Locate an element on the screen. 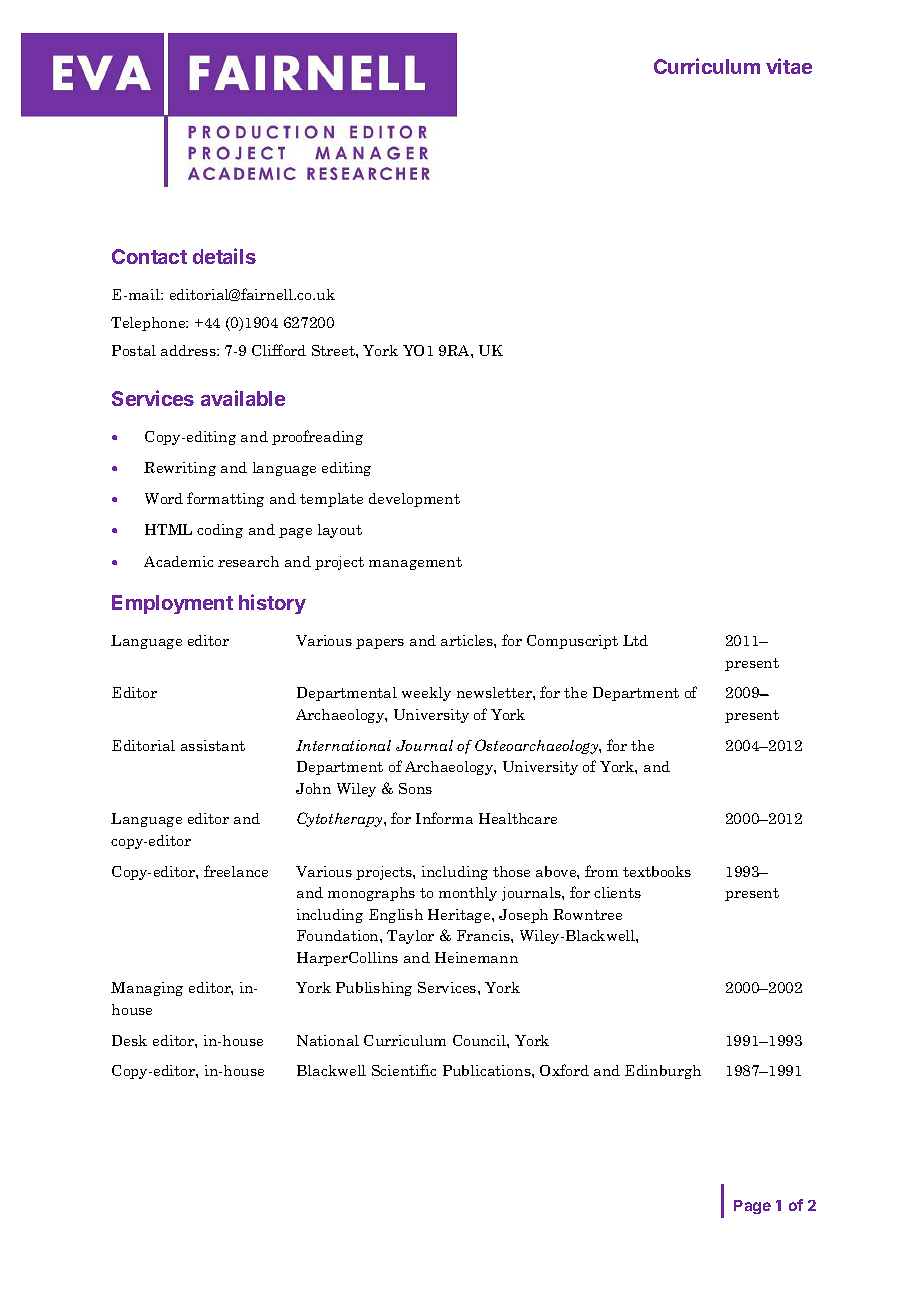 This screenshot has height=1308, width=924. Ltd is located at coordinates (635, 640).
